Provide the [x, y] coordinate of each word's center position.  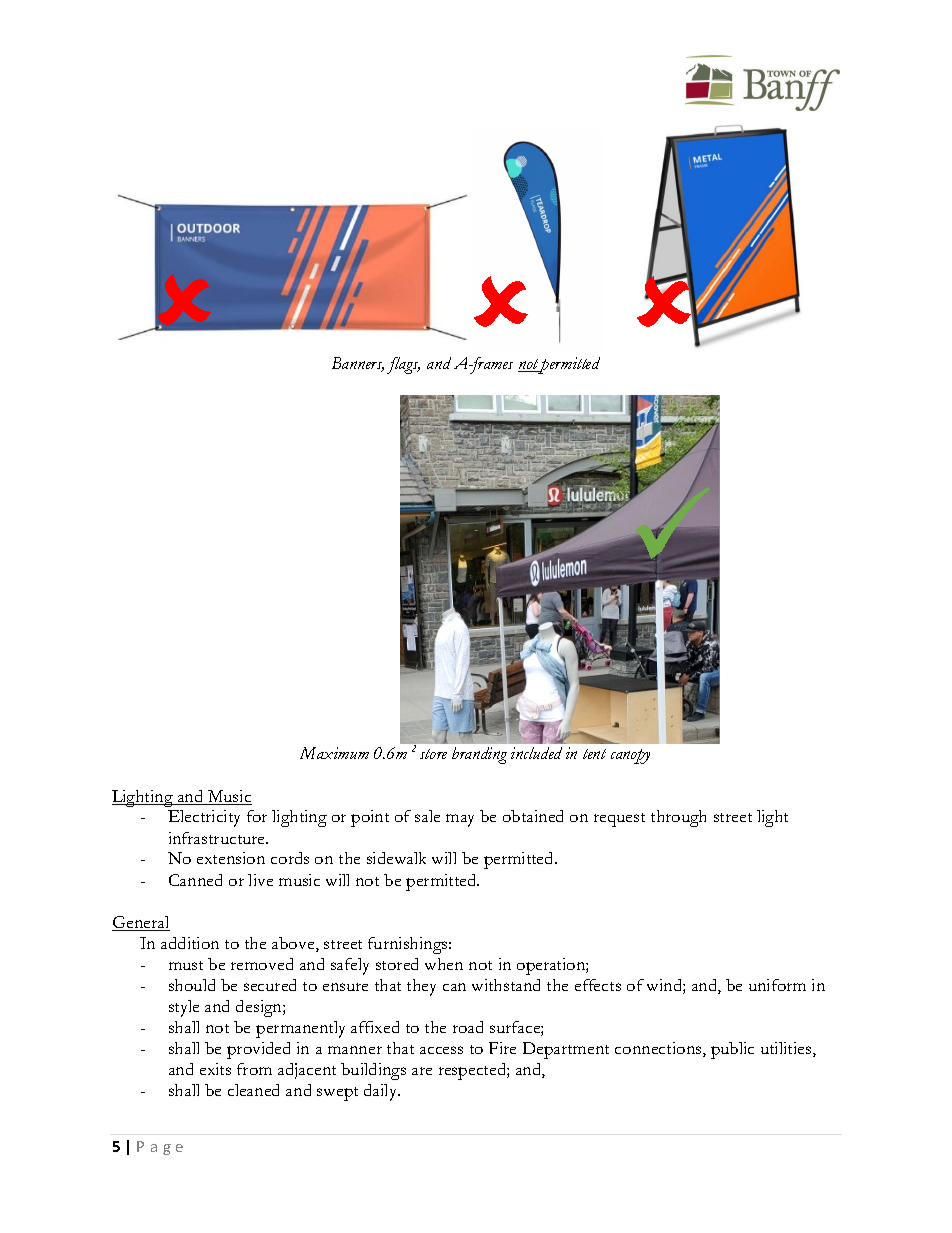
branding [479, 755]
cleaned [253, 1090]
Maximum [334, 753]
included [536, 753]
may [460, 820]
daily [382, 1092]
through [678, 818]
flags [403, 365]
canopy [630, 756]
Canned [195, 880]
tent [594, 754]
